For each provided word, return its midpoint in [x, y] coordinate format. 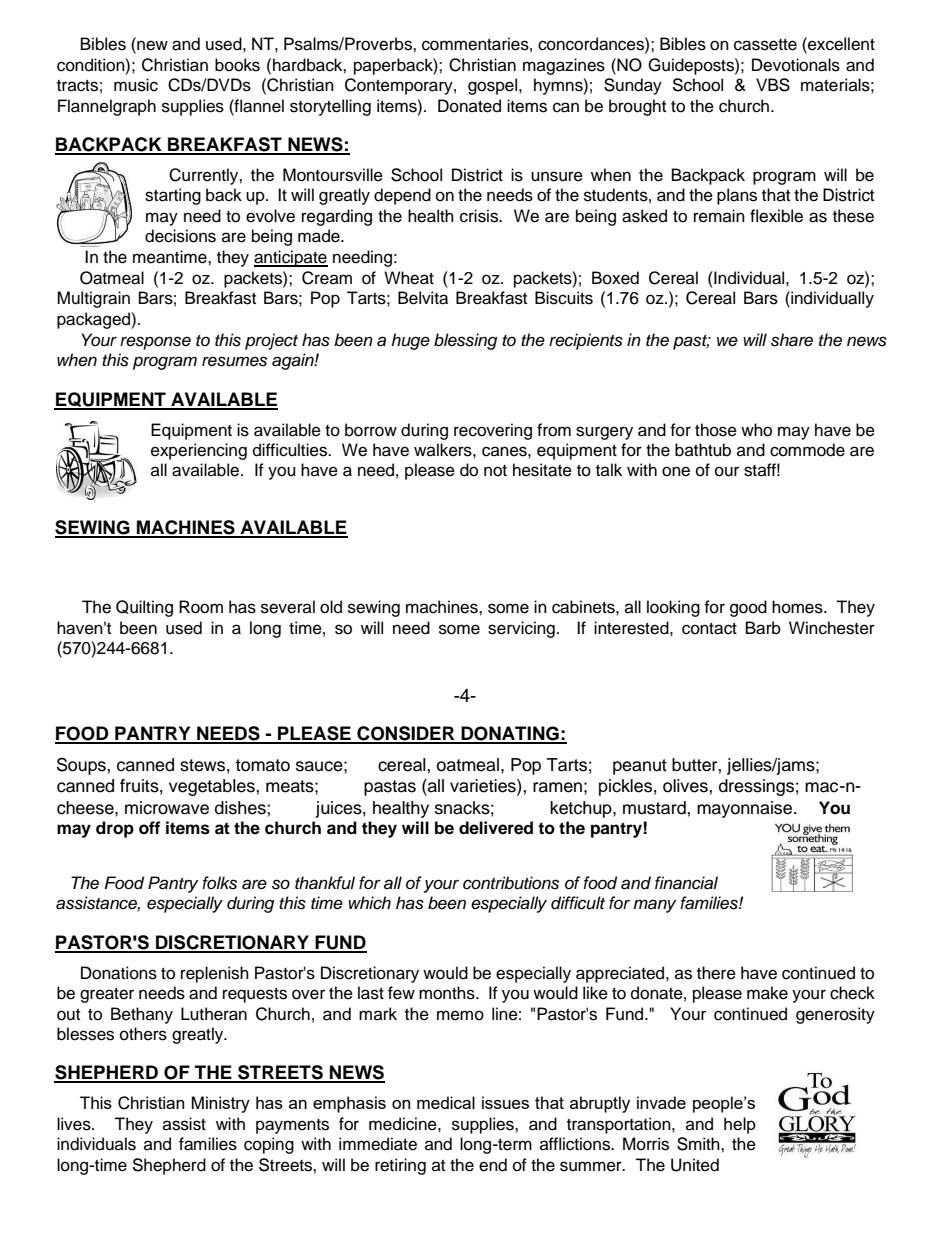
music [136, 85]
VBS [773, 85]
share [792, 340]
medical [446, 1102]
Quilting [144, 608]
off [149, 828]
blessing [465, 341]
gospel [494, 86]
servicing [521, 629]
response [155, 343]
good [748, 608]
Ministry [221, 1104]
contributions [511, 883]
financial [686, 883]
